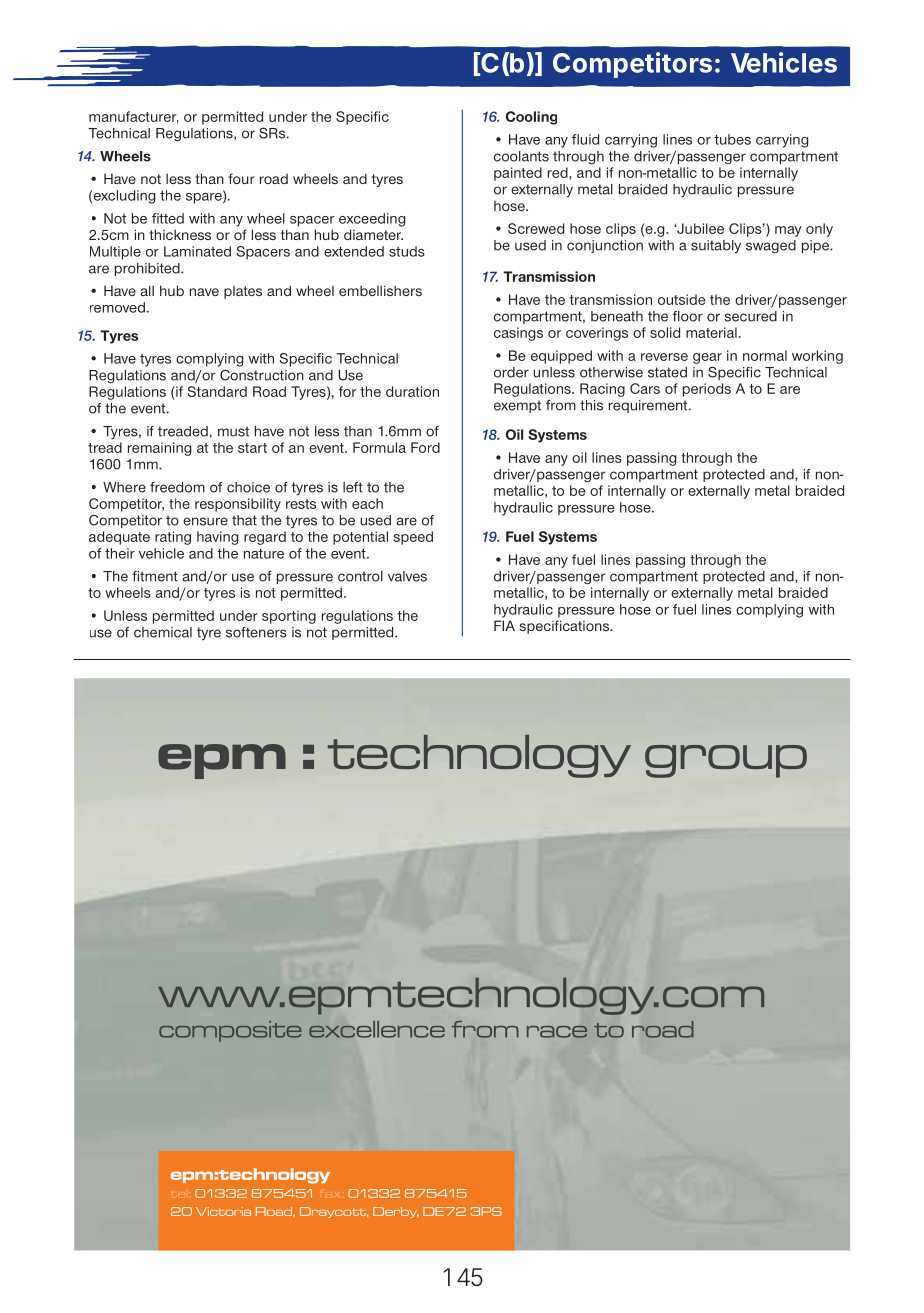 The width and height of the screenshot is (924, 1313). What do you see at coordinates (707, 390) in the screenshot?
I see `periods` at bounding box center [707, 390].
